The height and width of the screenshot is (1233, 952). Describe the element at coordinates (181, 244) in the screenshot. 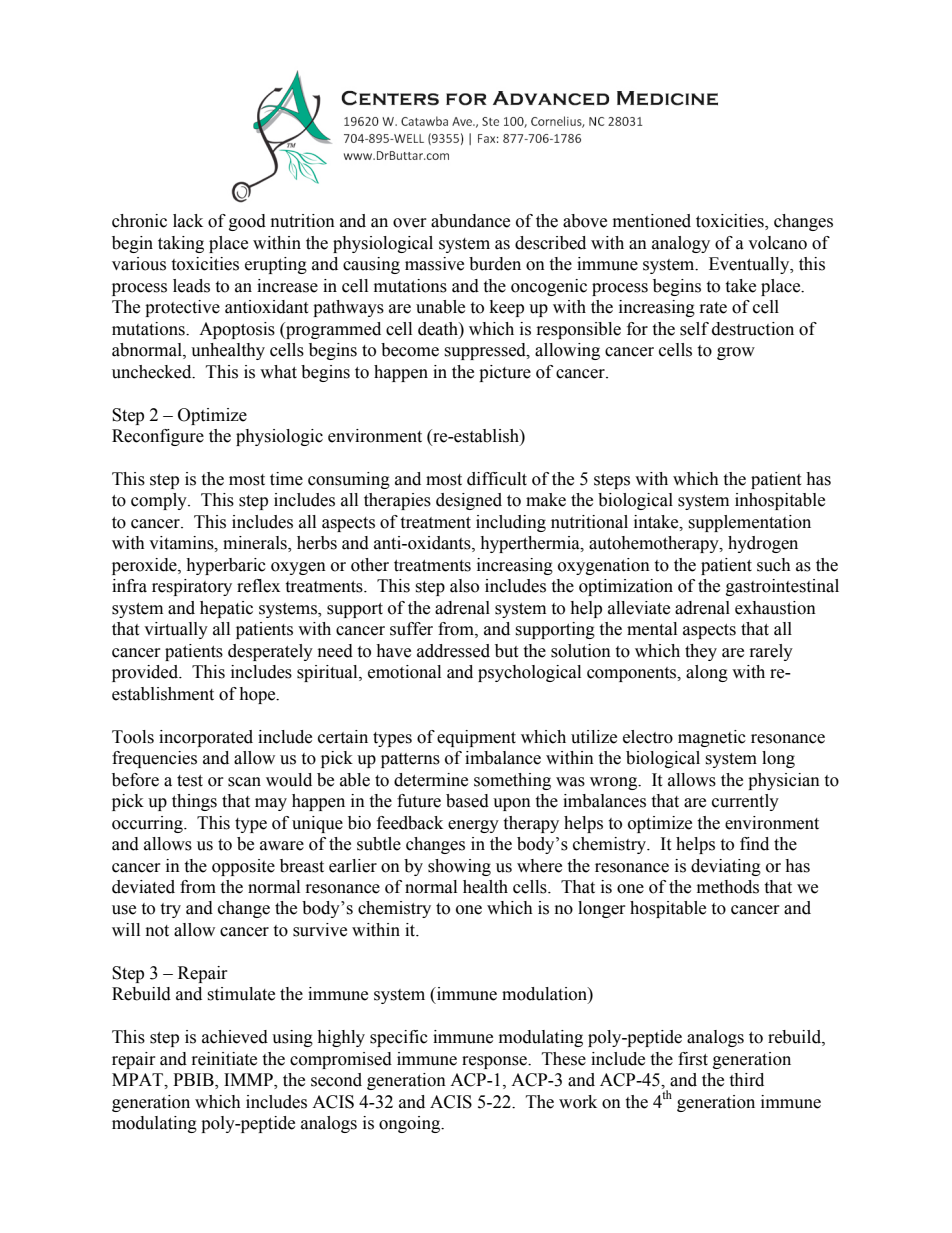

I see `taking` at that location.
